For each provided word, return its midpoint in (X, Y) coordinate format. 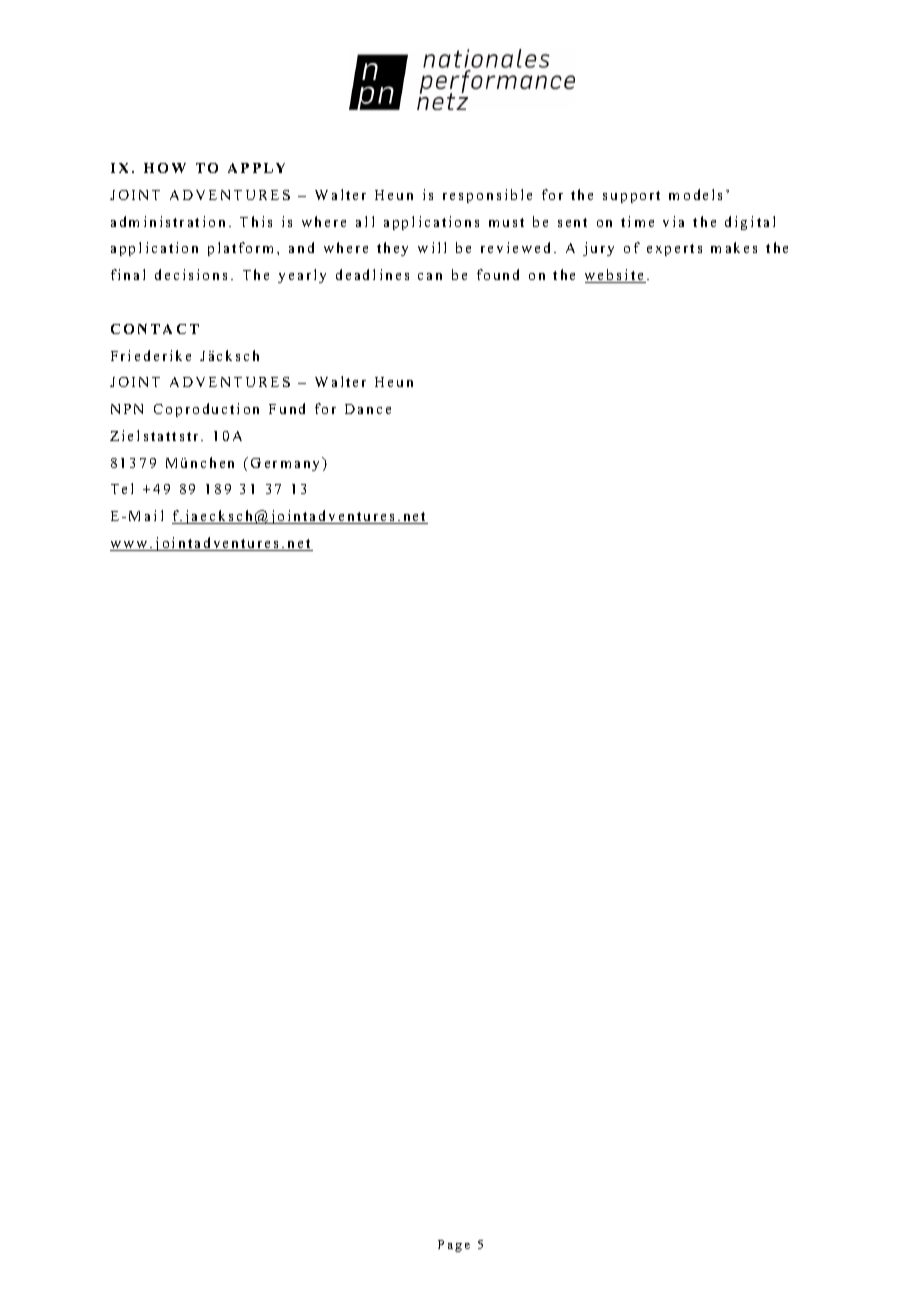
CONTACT (155, 329)
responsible (487, 196)
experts (674, 250)
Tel (122, 488)
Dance (368, 409)
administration (168, 221)
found (498, 274)
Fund (287, 408)
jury (598, 249)
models (695, 194)
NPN (127, 409)
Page (454, 1246)
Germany (287, 464)
